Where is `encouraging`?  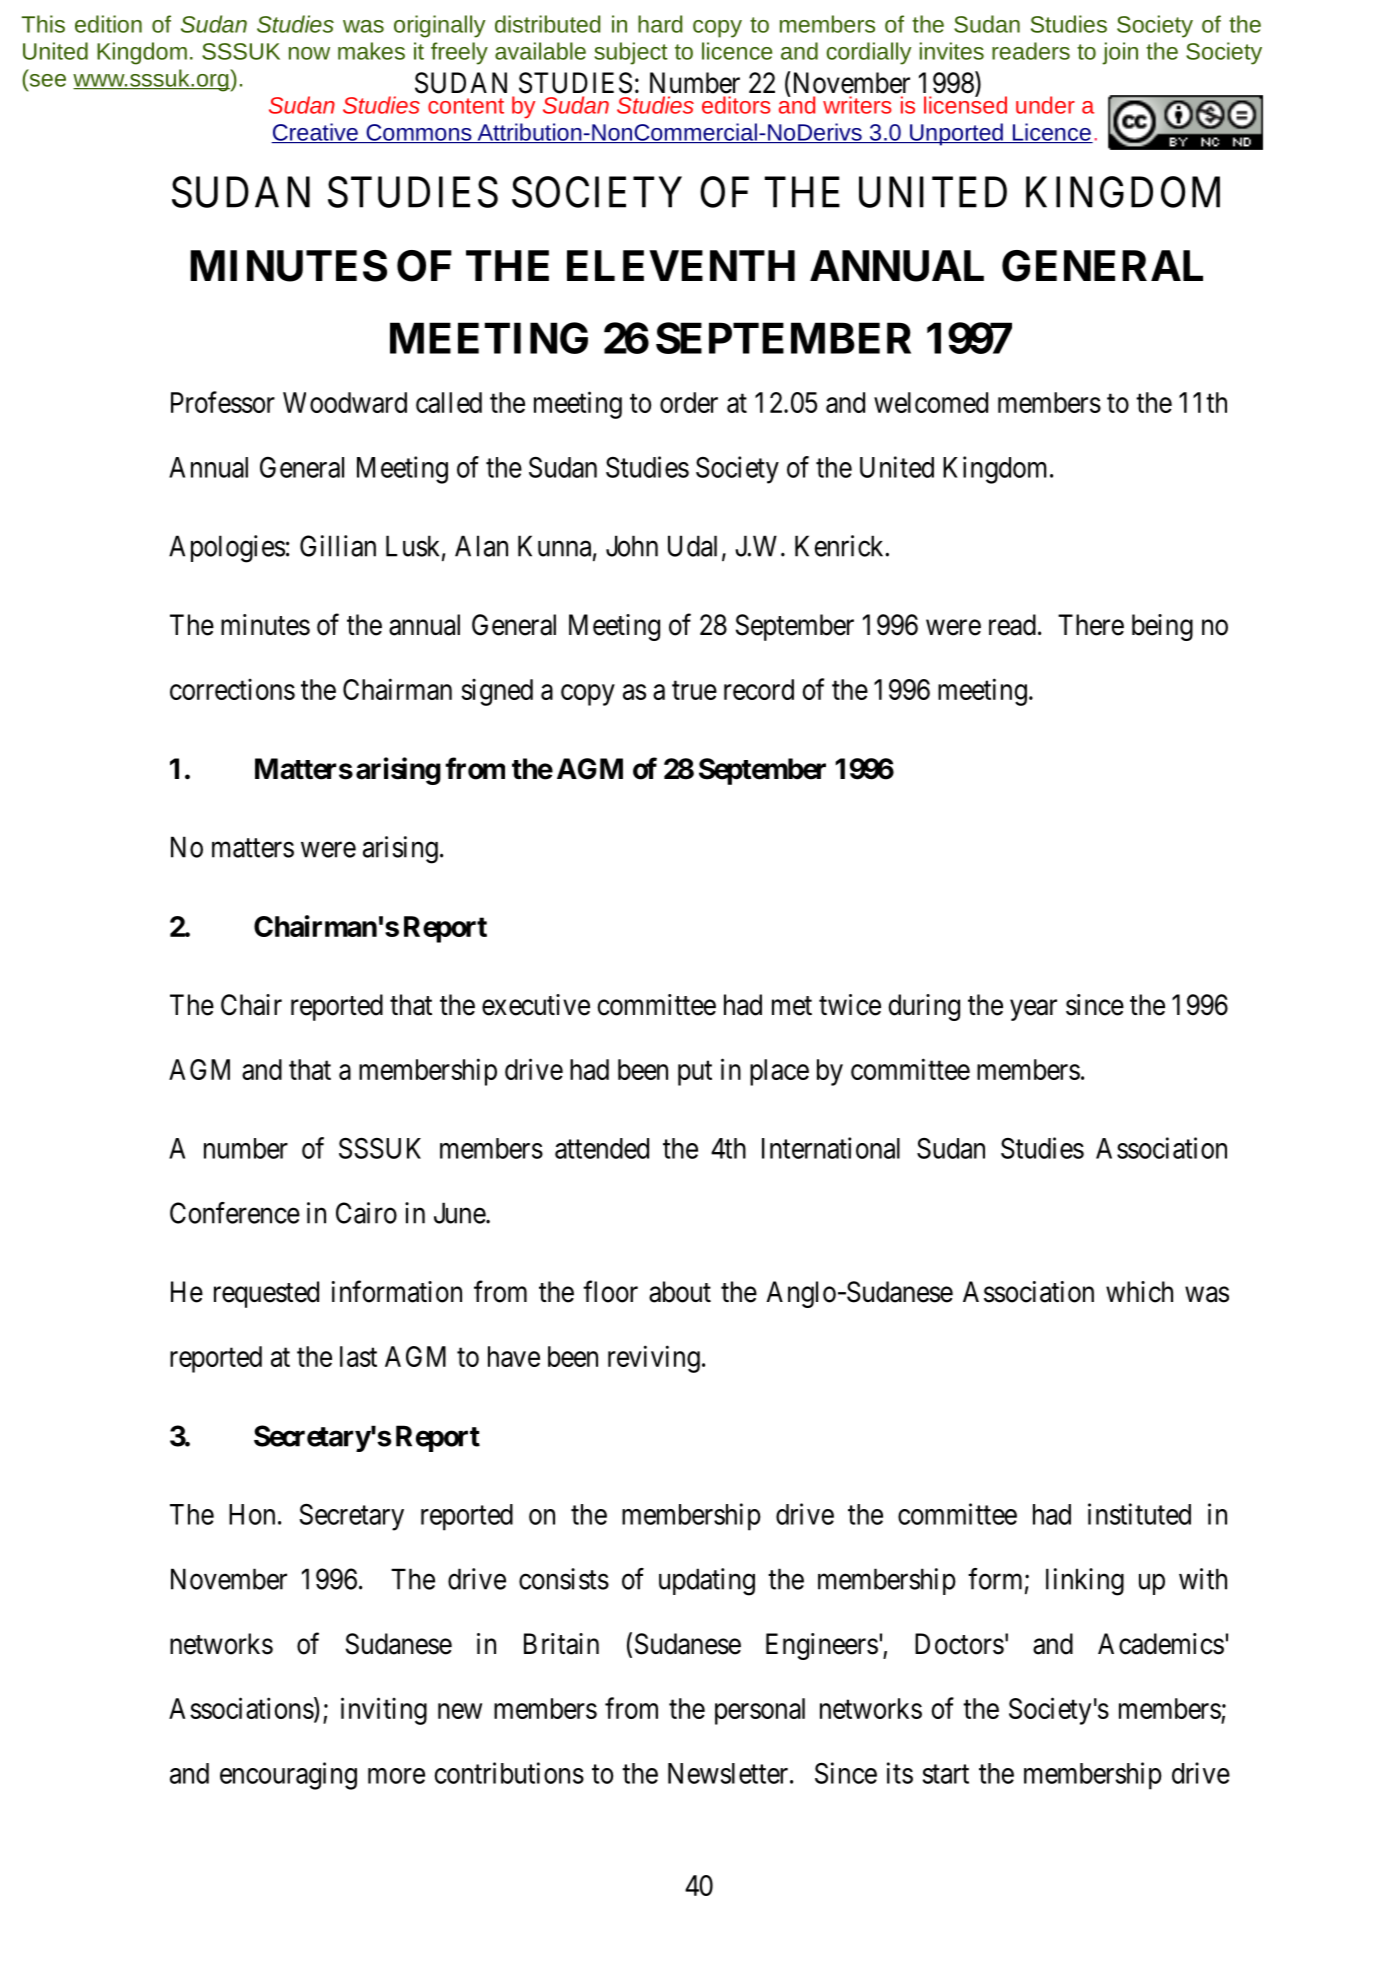 encouraging is located at coordinates (288, 1776).
